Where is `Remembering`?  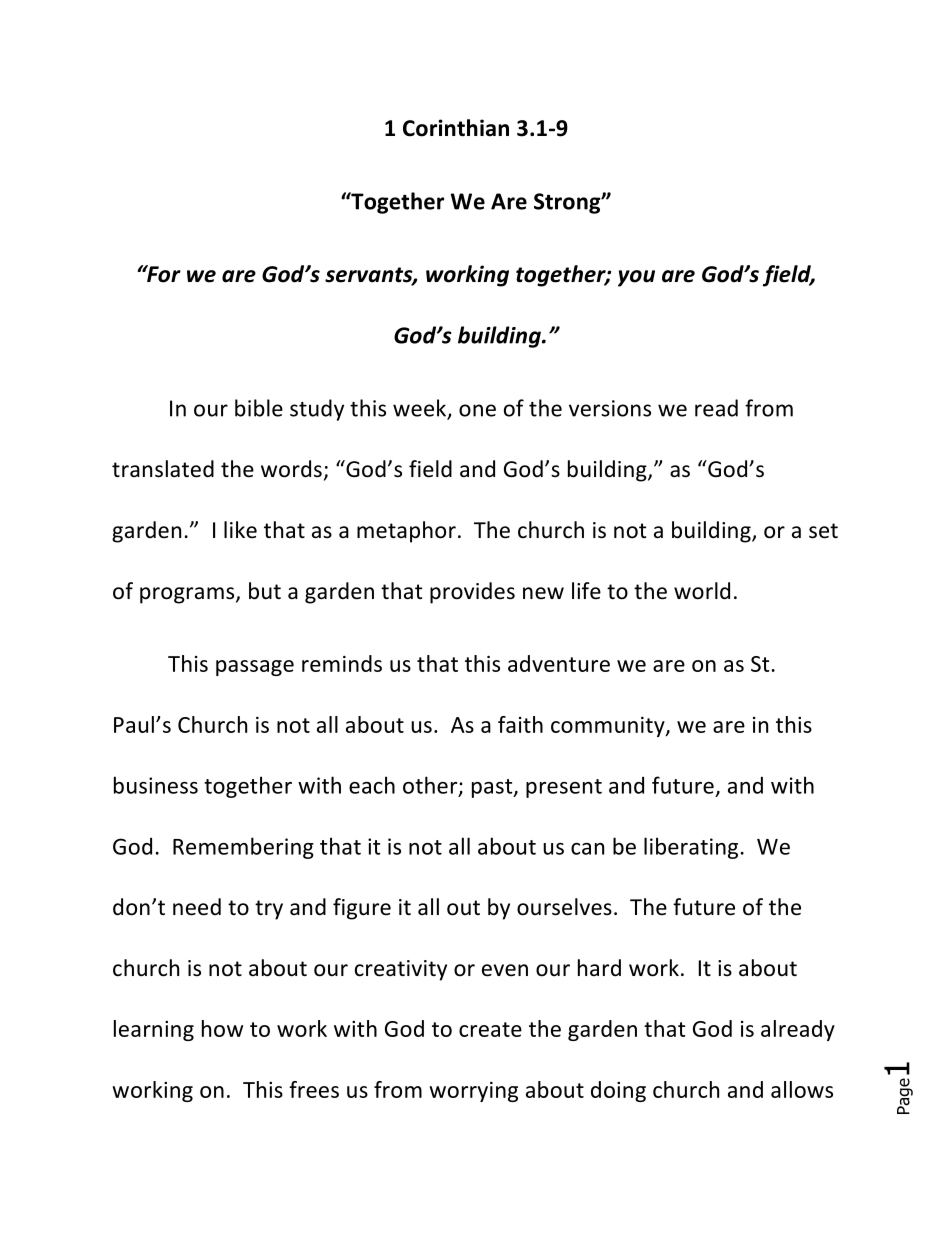 Remembering is located at coordinates (243, 848).
